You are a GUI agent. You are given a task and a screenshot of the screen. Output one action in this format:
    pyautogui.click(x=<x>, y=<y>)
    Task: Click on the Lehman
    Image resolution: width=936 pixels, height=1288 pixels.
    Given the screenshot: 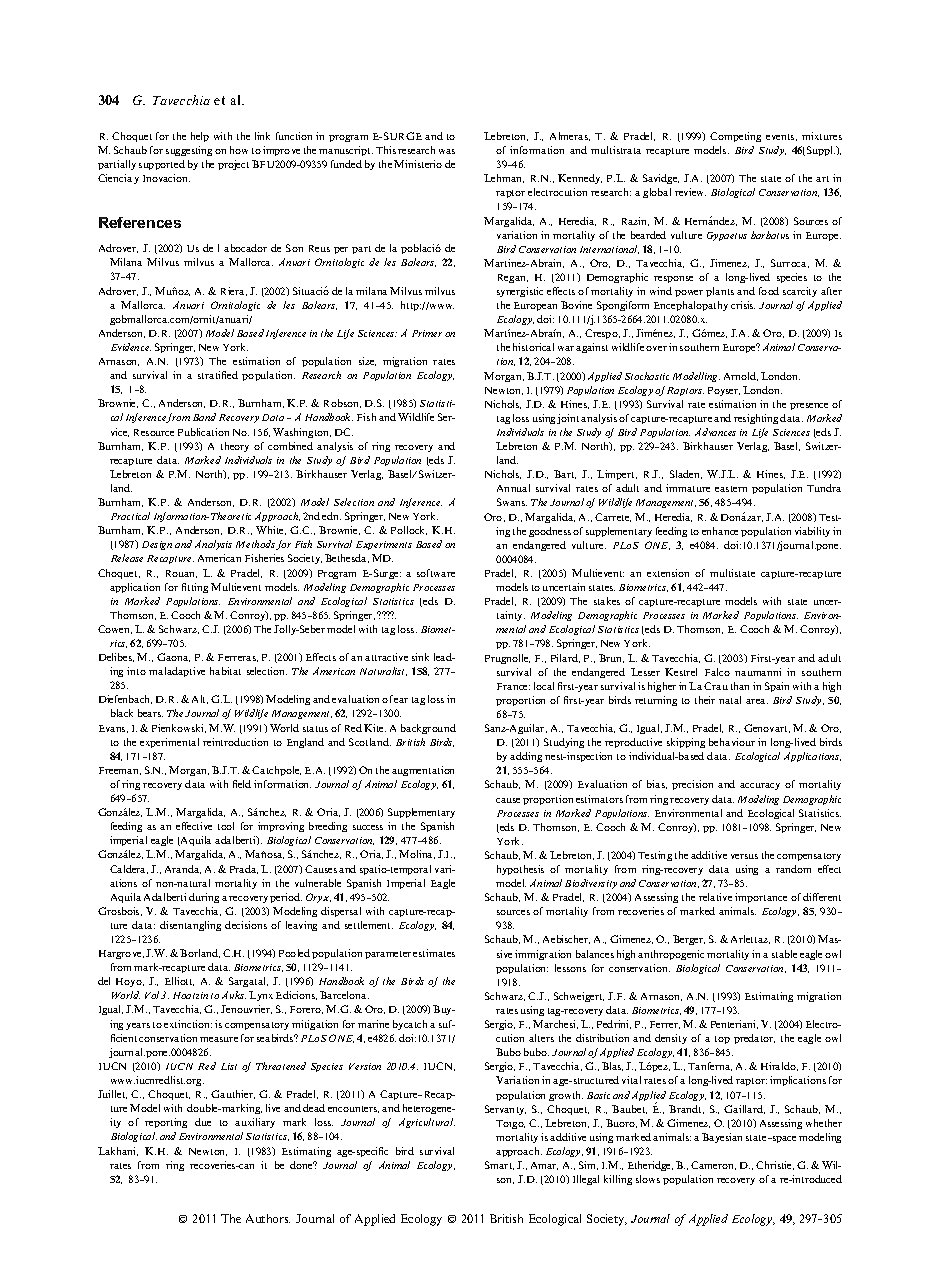 What is the action you would take?
    pyautogui.click(x=504, y=178)
